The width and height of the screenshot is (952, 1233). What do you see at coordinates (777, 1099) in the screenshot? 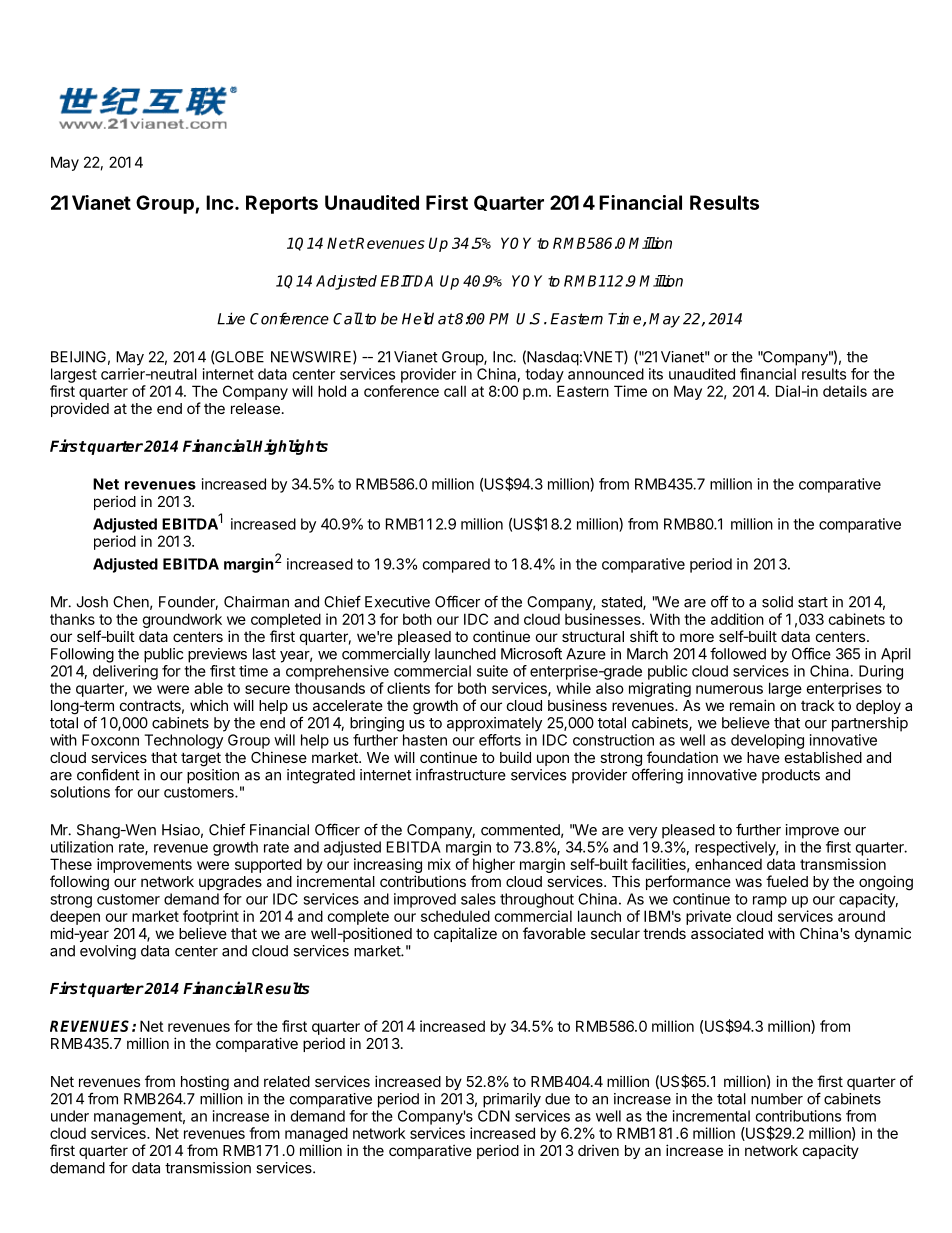
I see `number` at bounding box center [777, 1099].
